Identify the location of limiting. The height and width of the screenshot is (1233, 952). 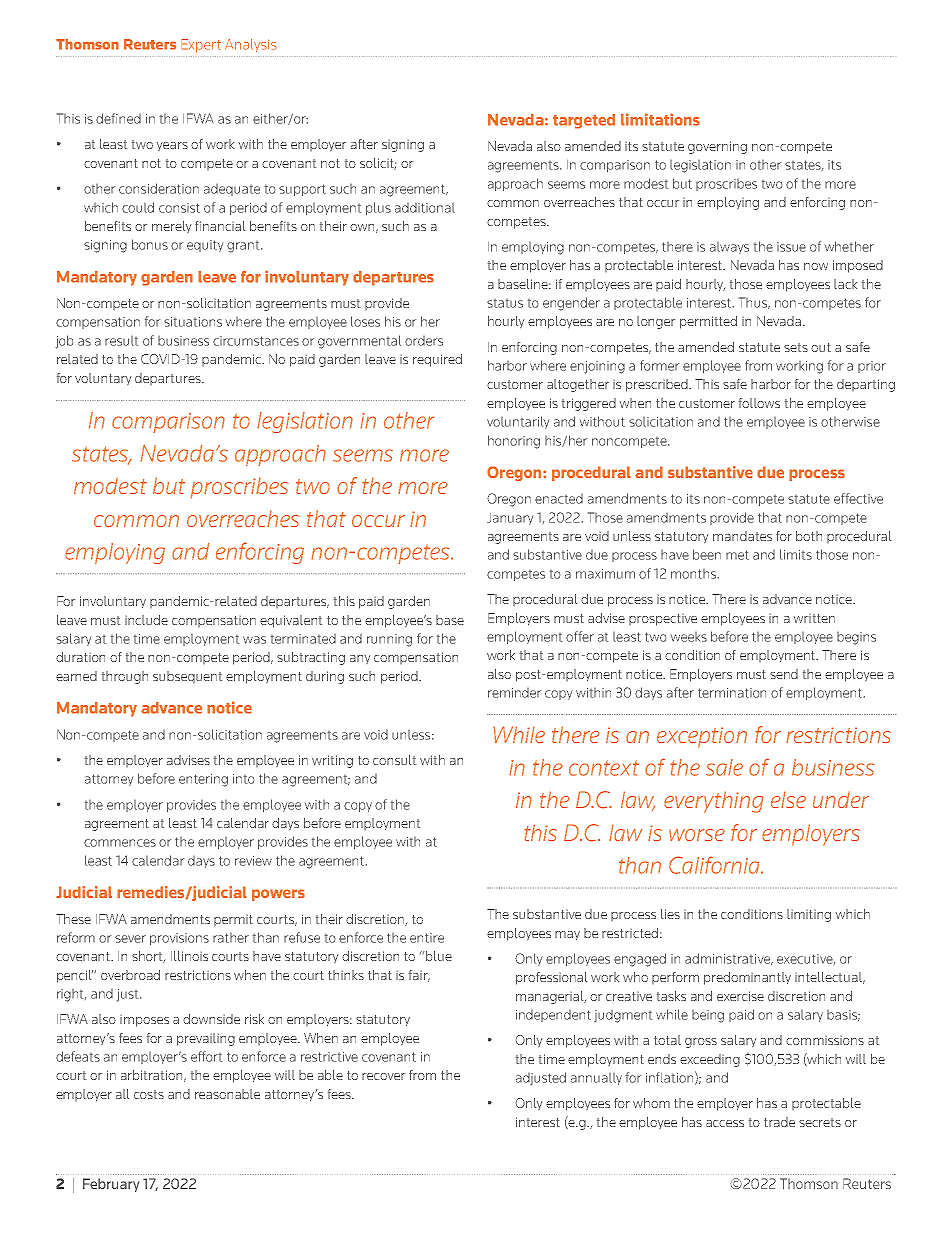
(809, 915).
